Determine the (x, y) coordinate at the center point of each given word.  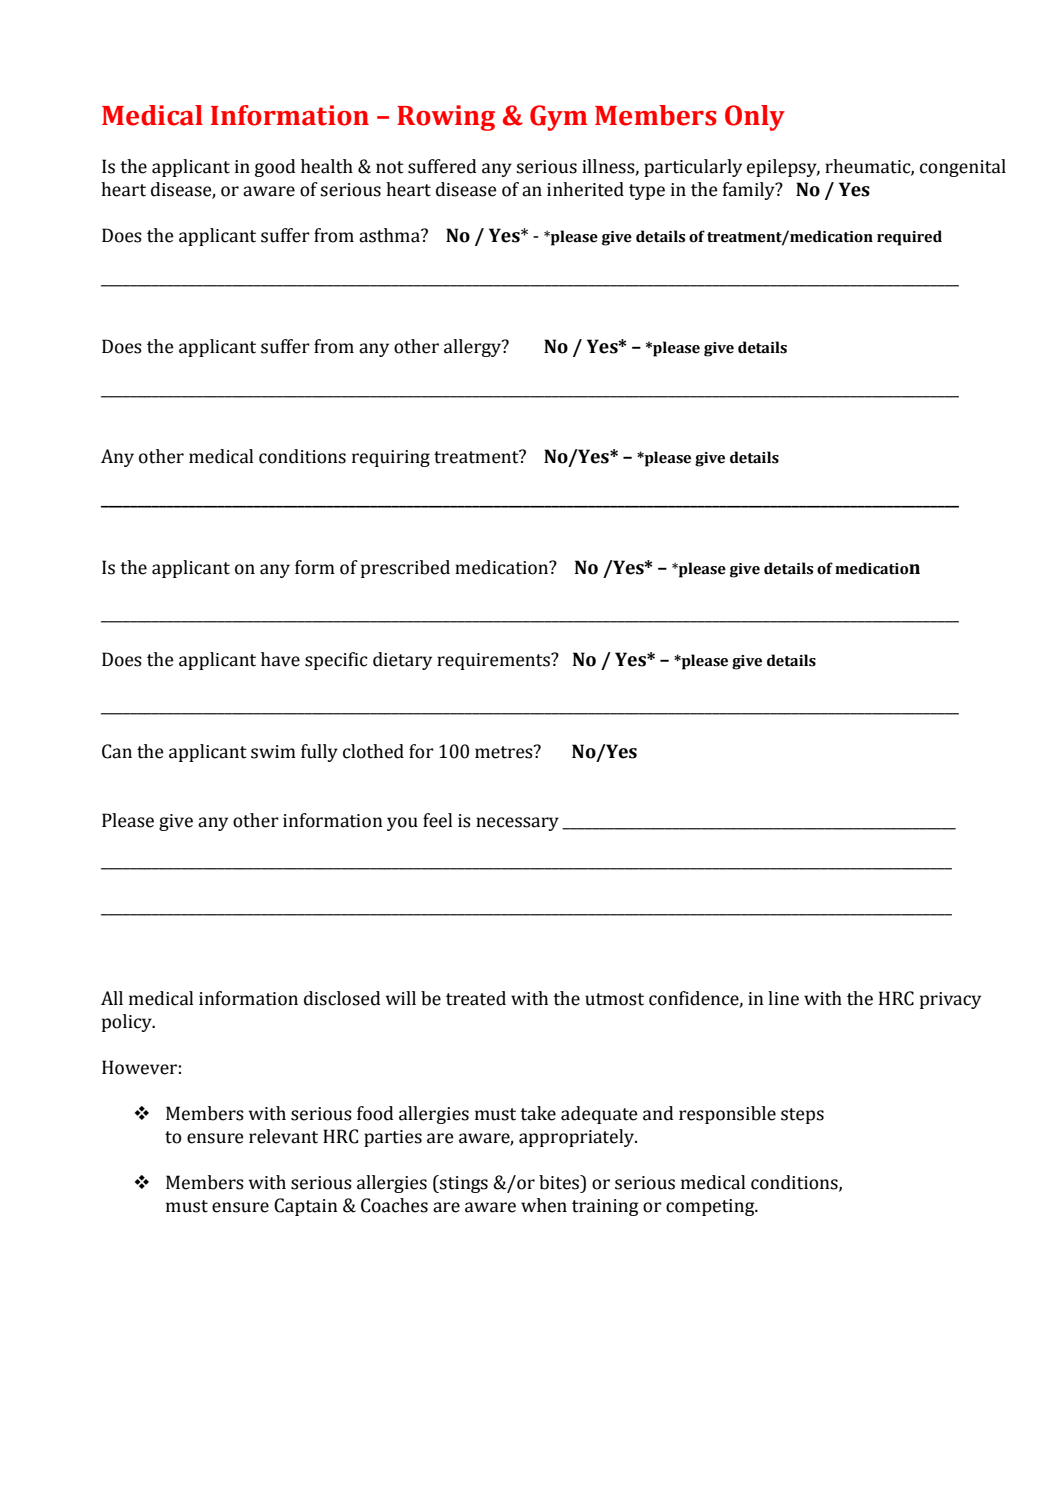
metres (505, 752)
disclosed (342, 998)
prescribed (405, 569)
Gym (558, 118)
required (909, 238)
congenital (963, 168)
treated (476, 998)
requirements (494, 661)
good (275, 168)
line (783, 998)
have (280, 659)
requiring (391, 458)
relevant (283, 1136)
